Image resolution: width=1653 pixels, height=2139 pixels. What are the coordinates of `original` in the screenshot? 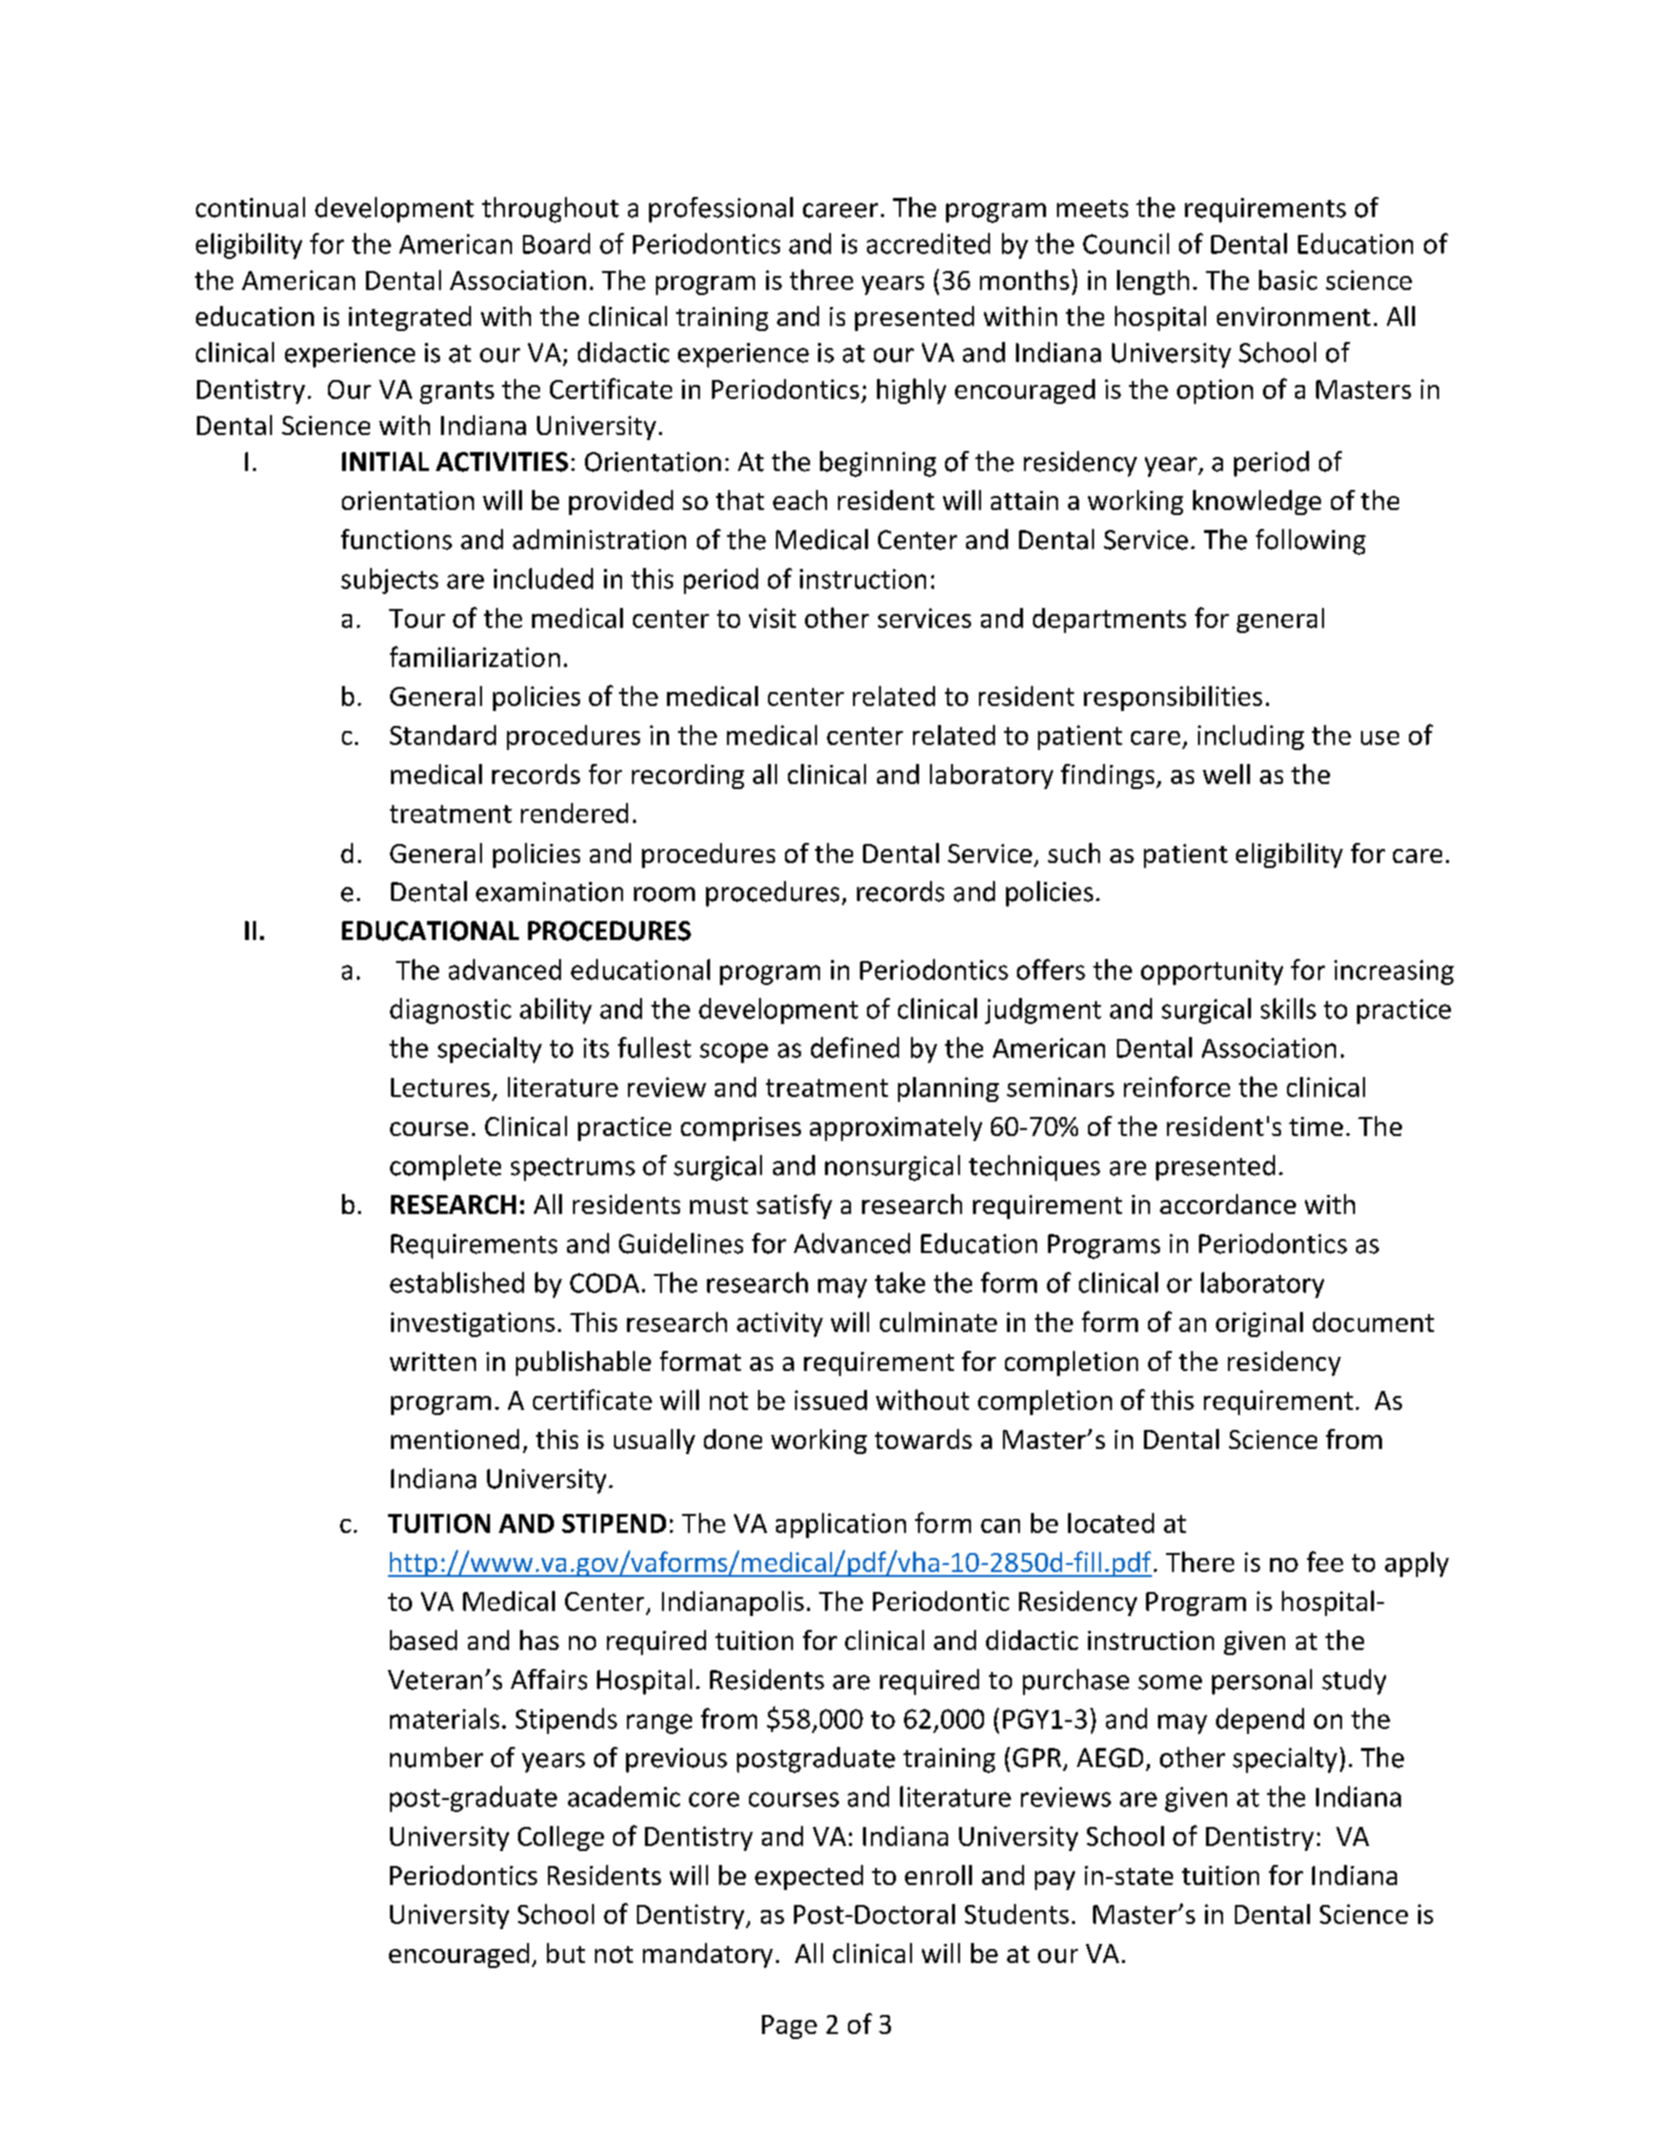 It's located at (1259, 1324).
